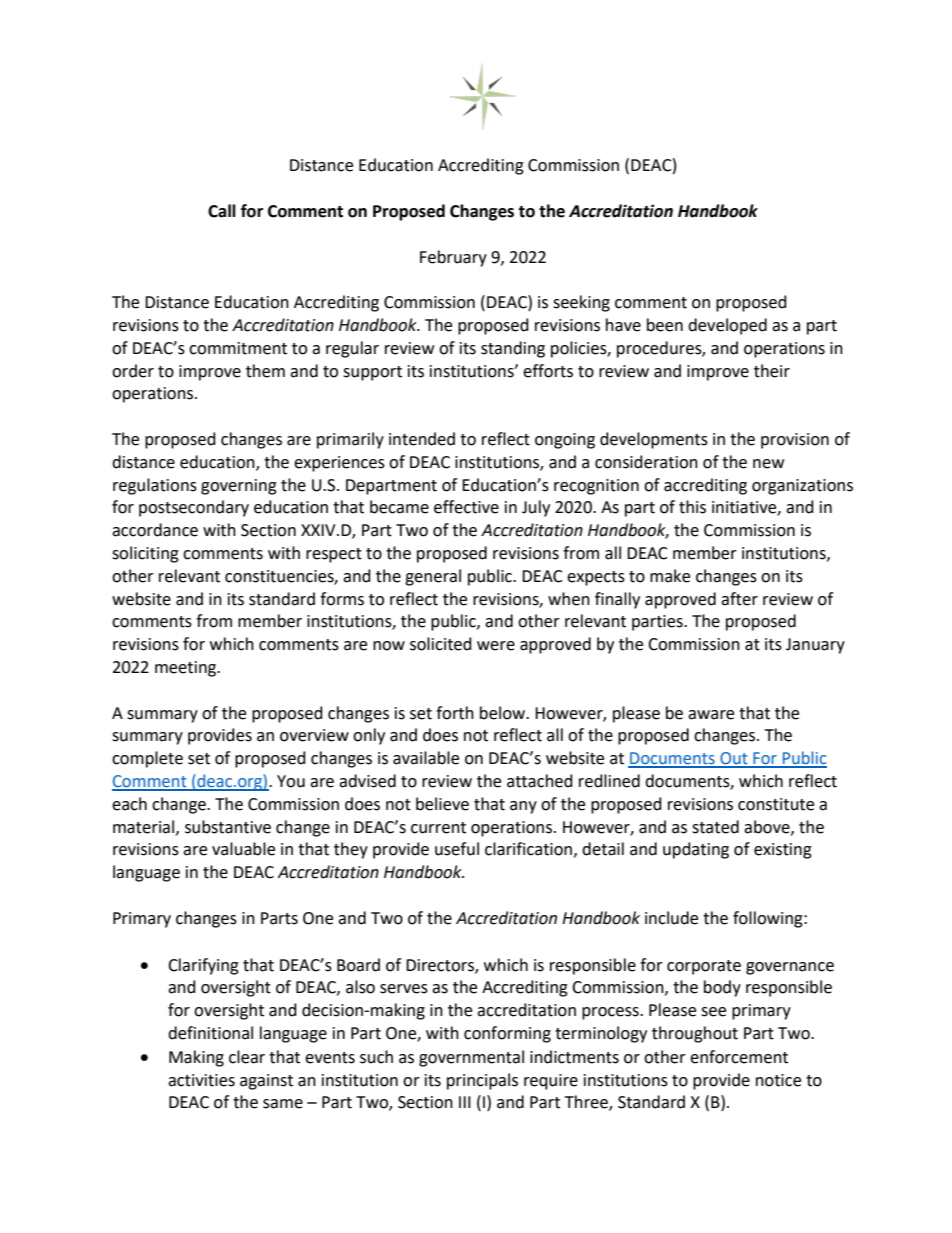 This screenshot has width=952, height=1233. What do you see at coordinates (739, 1057) in the screenshot?
I see `enforcement` at bounding box center [739, 1057].
